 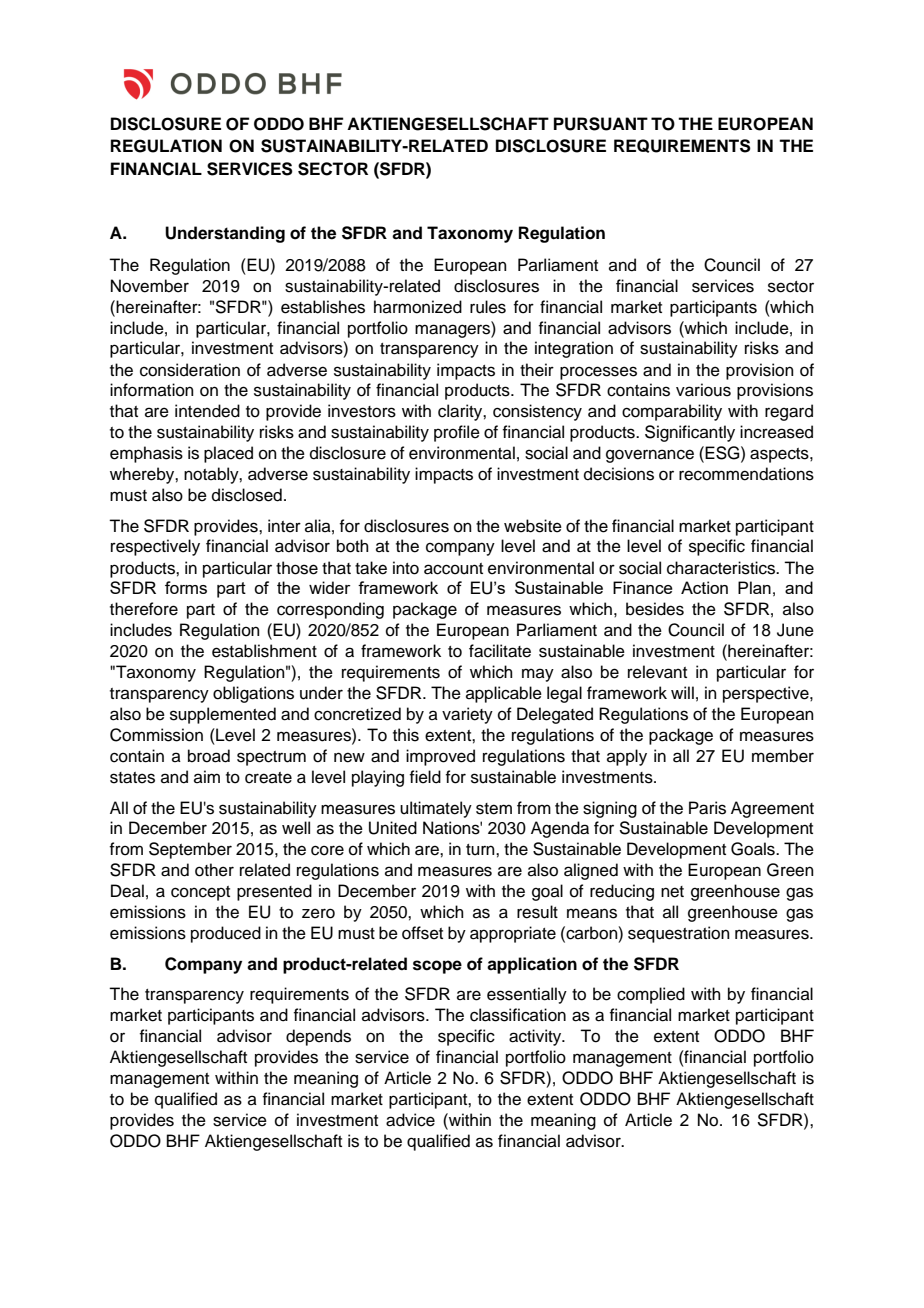 What do you see at coordinates (318, 1037) in the page?
I see `depends` at bounding box center [318, 1037].
